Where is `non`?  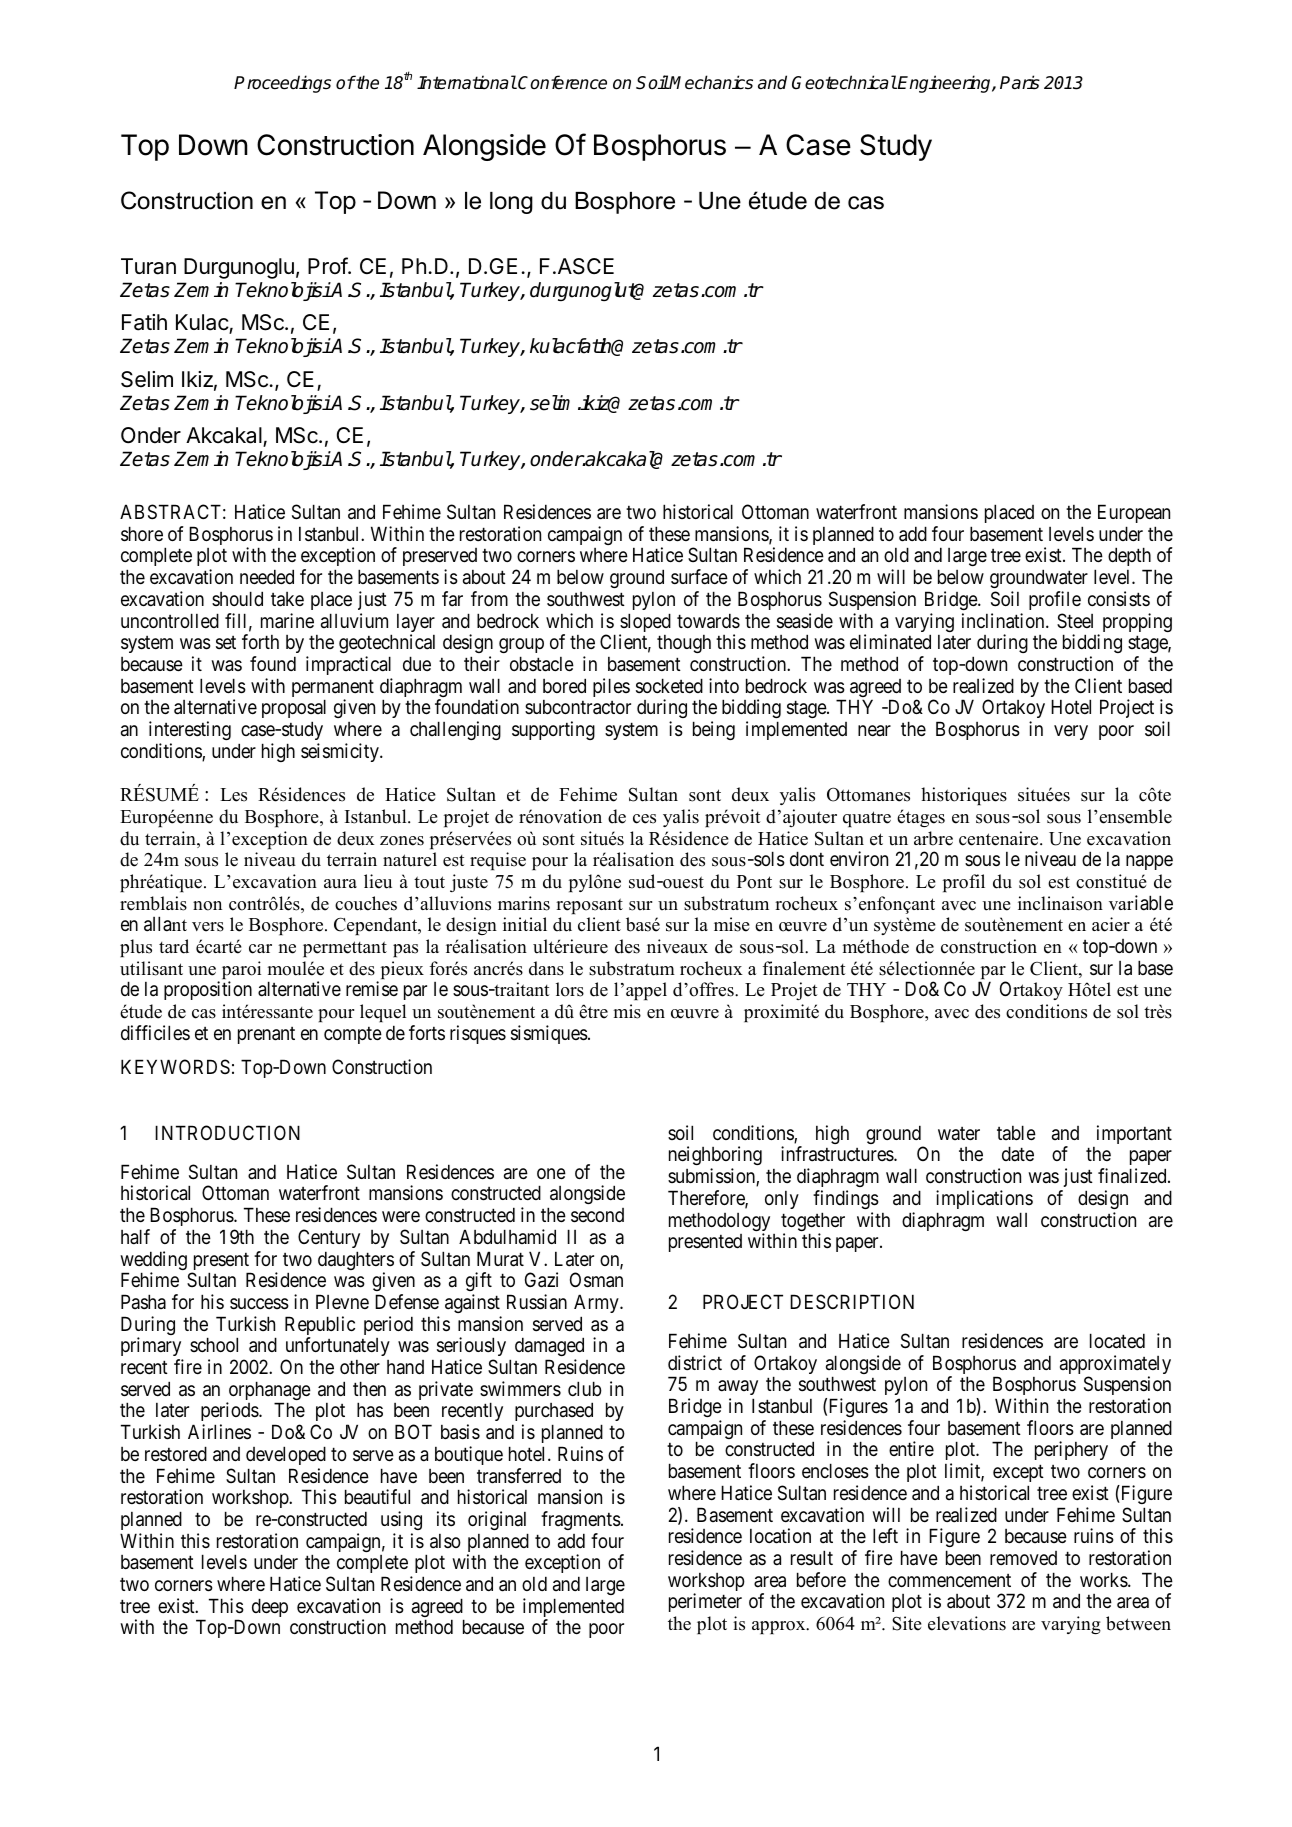 non is located at coordinates (207, 906).
